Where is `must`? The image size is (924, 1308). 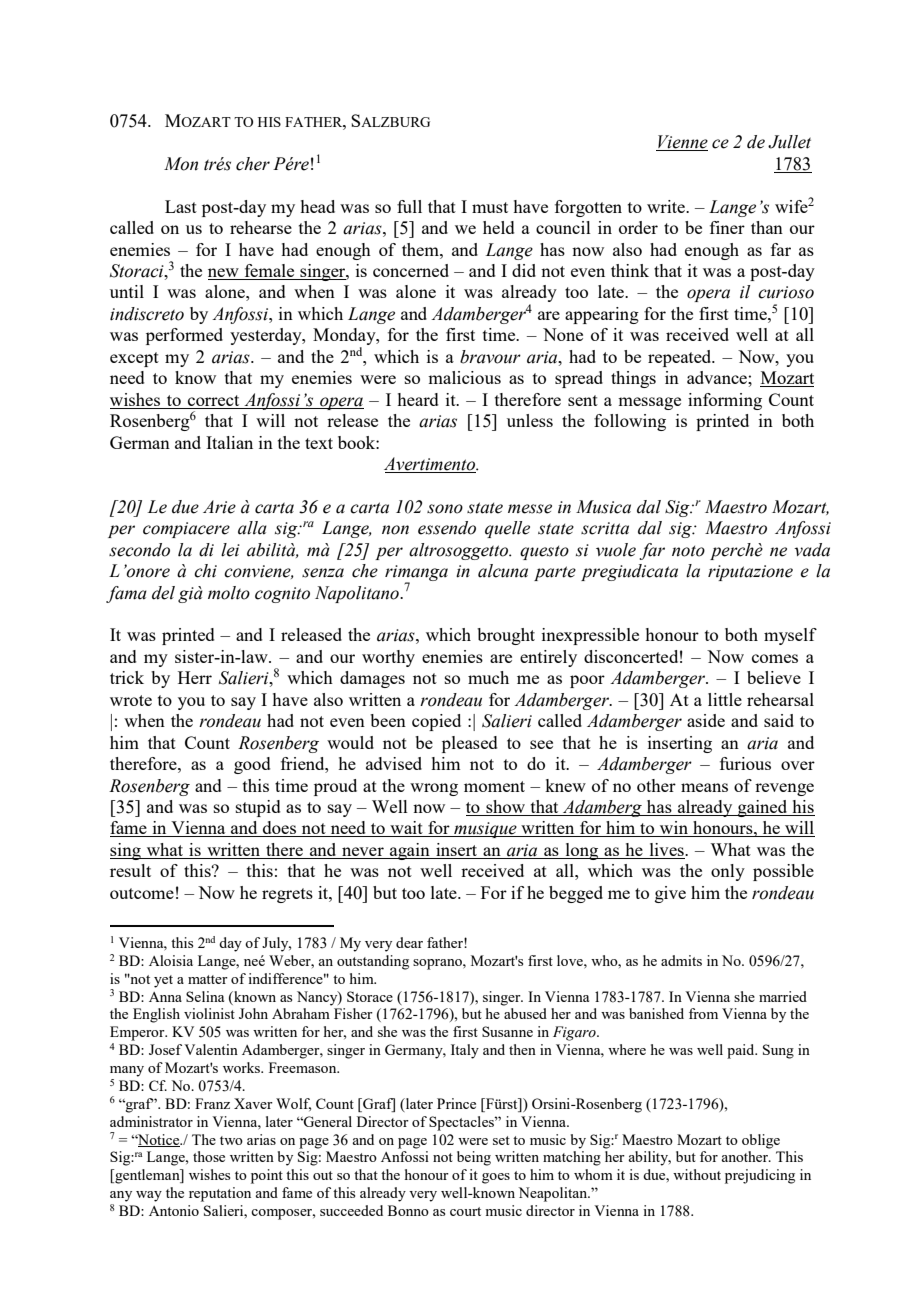
must is located at coordinates (490, 207).
